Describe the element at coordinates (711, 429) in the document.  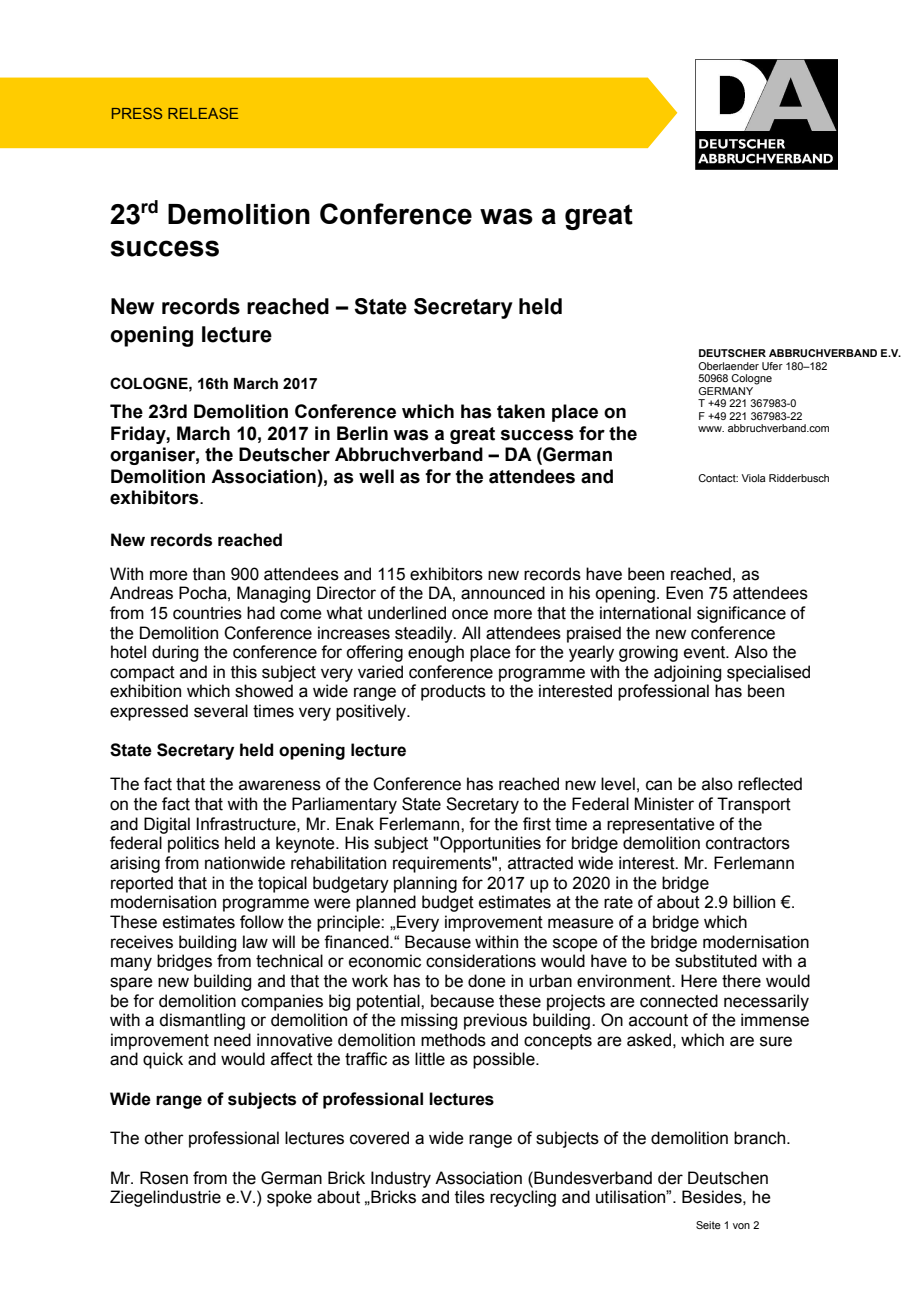
I see `www` at that location.
